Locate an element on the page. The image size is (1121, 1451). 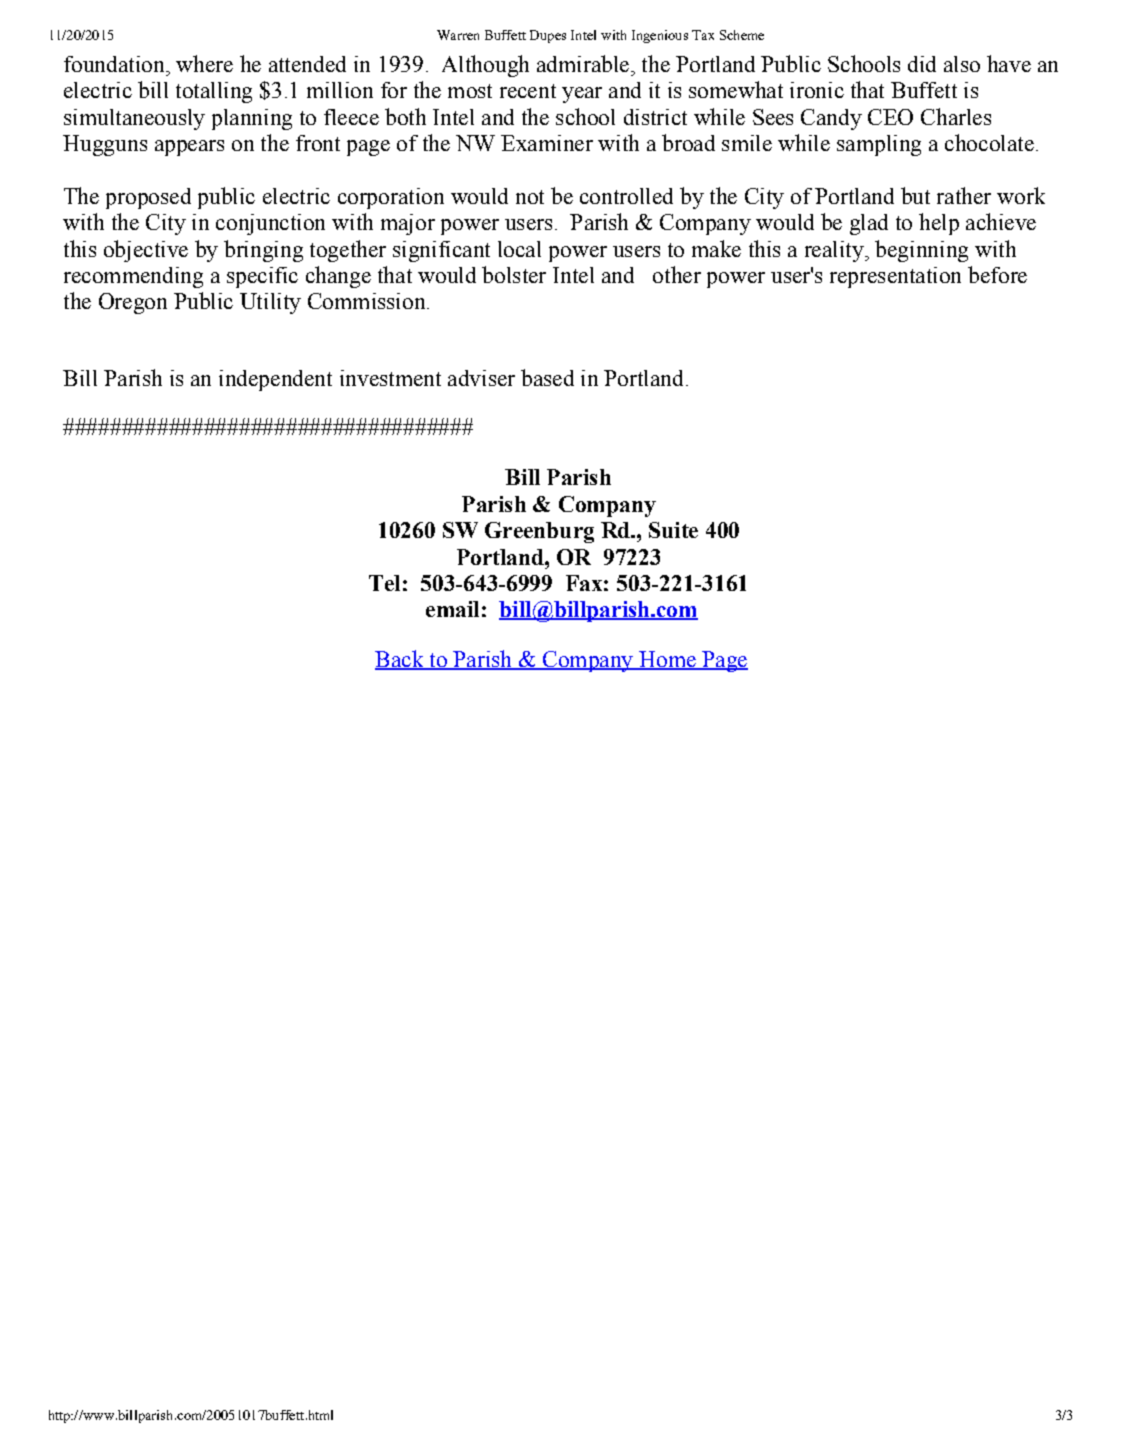
not is located at coordinates (530, 197).
